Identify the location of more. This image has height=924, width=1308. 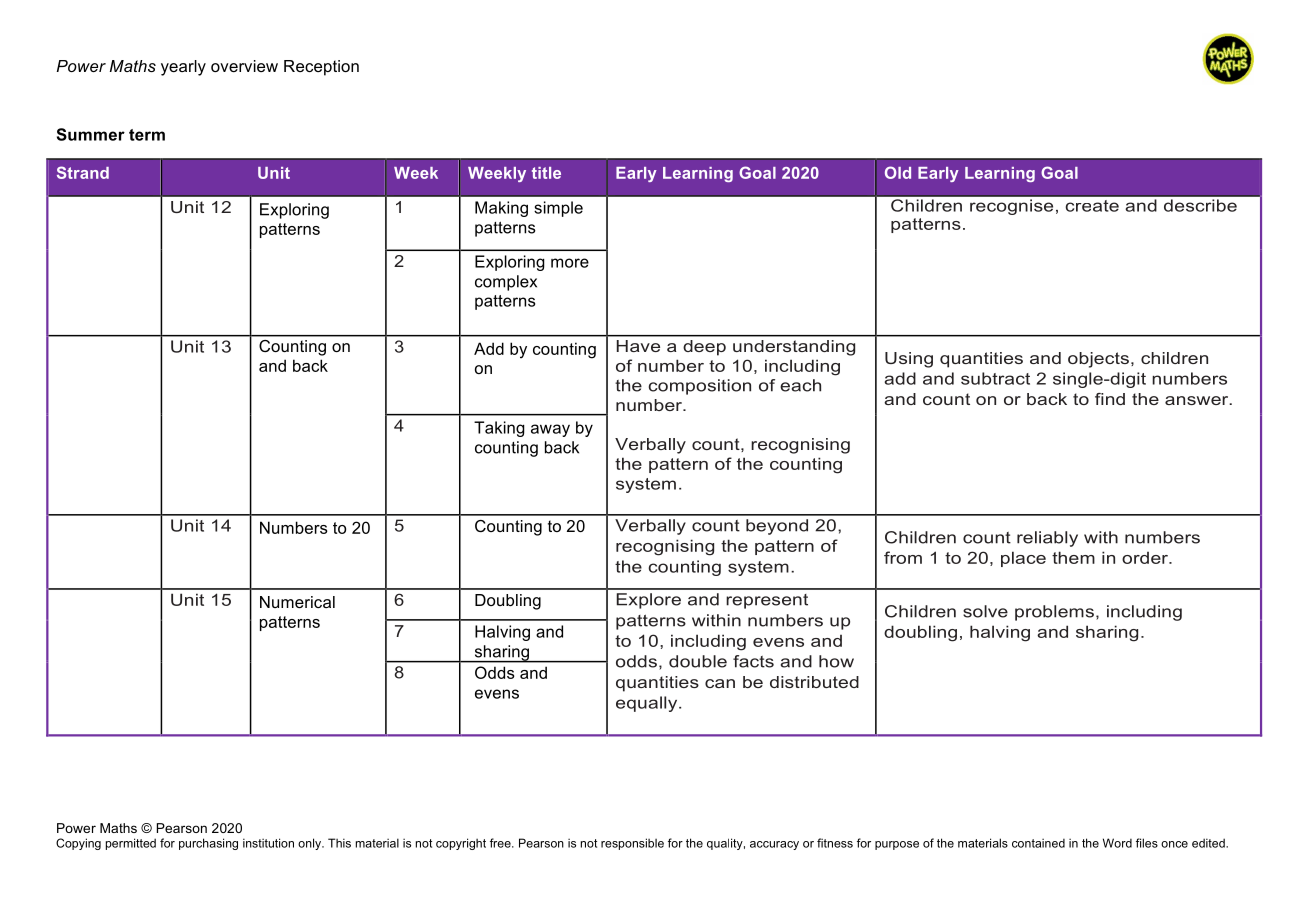
(570, 263).
